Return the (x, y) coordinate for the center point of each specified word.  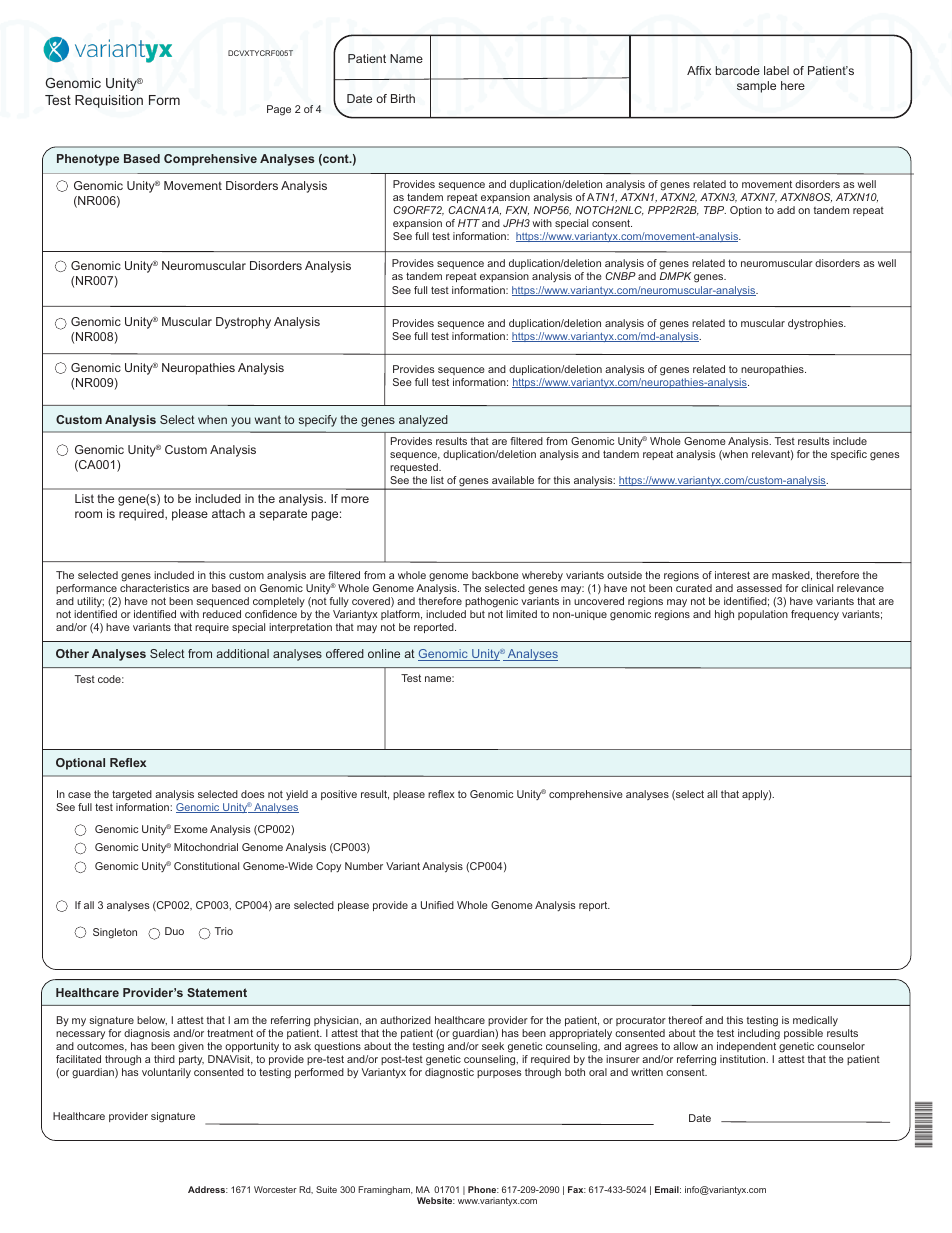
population (763, 615)
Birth (403, 98)
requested (415, 468)
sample (756, 87)
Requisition (109, 101)
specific (849, 455)
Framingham (385, 1190)
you (241, 422)
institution (744, 1059)
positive (339, 795)
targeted (132, 795)
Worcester (275, 1189)
